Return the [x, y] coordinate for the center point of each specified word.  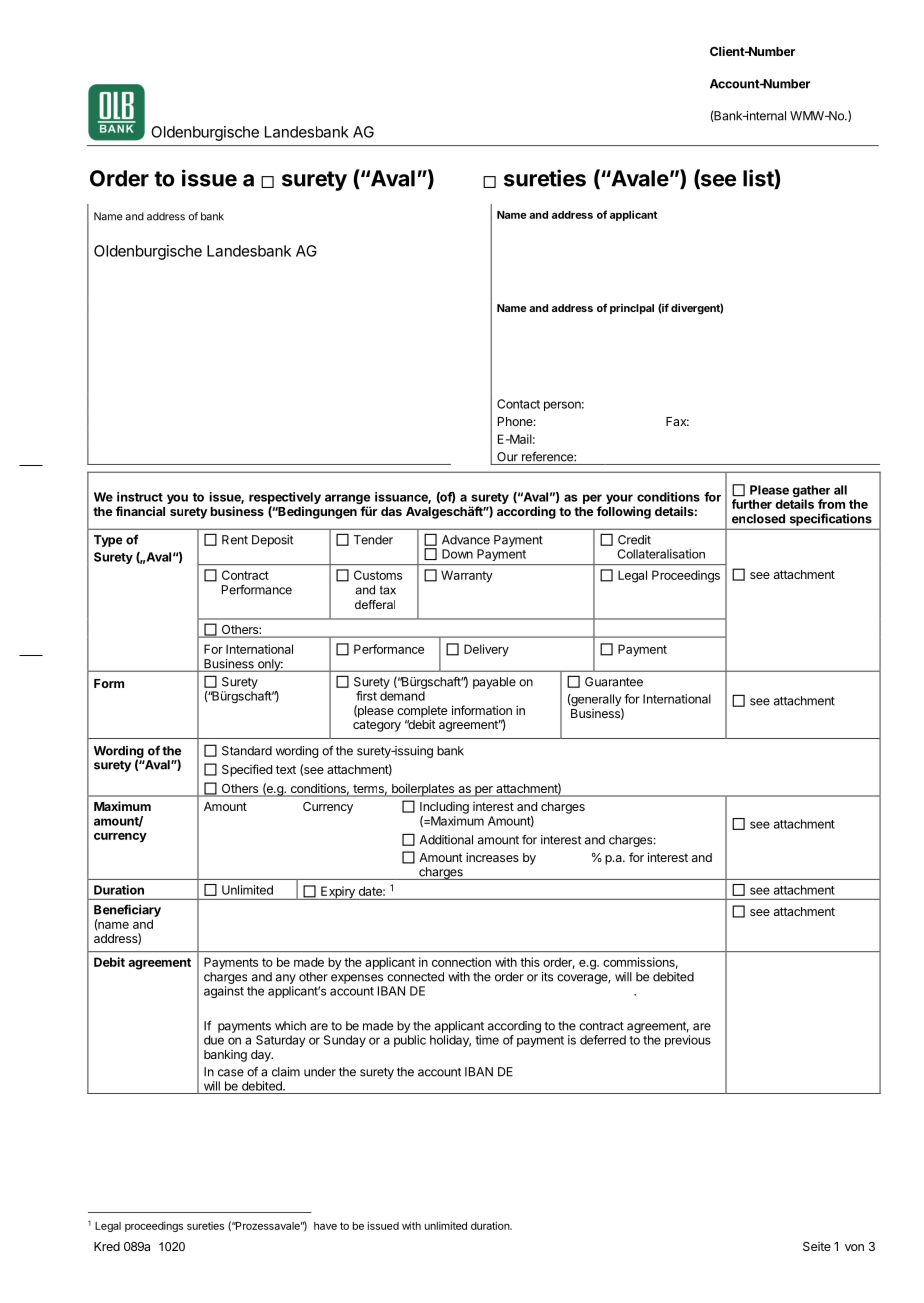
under [320, 1072]
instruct [140, 497]
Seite [817, 1246]
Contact [518, 404]
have [325, 1226]
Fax [677, 421]
